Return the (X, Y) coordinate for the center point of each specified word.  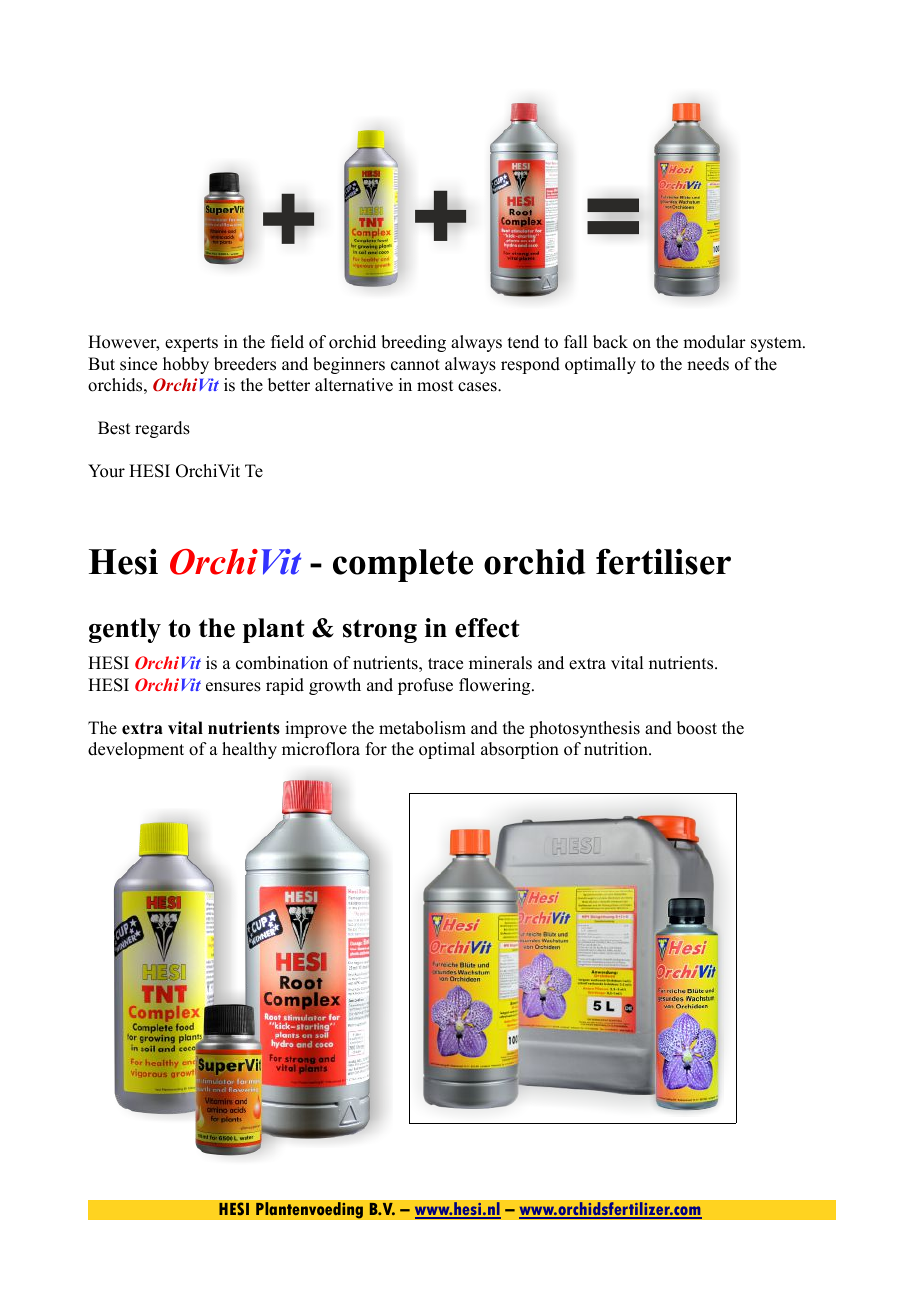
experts (191, 344)
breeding (413, 343)
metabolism (422, 728)
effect (487, 628)
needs (708, 364)
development (136, 750)
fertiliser (663, 561)
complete (403, 565)
